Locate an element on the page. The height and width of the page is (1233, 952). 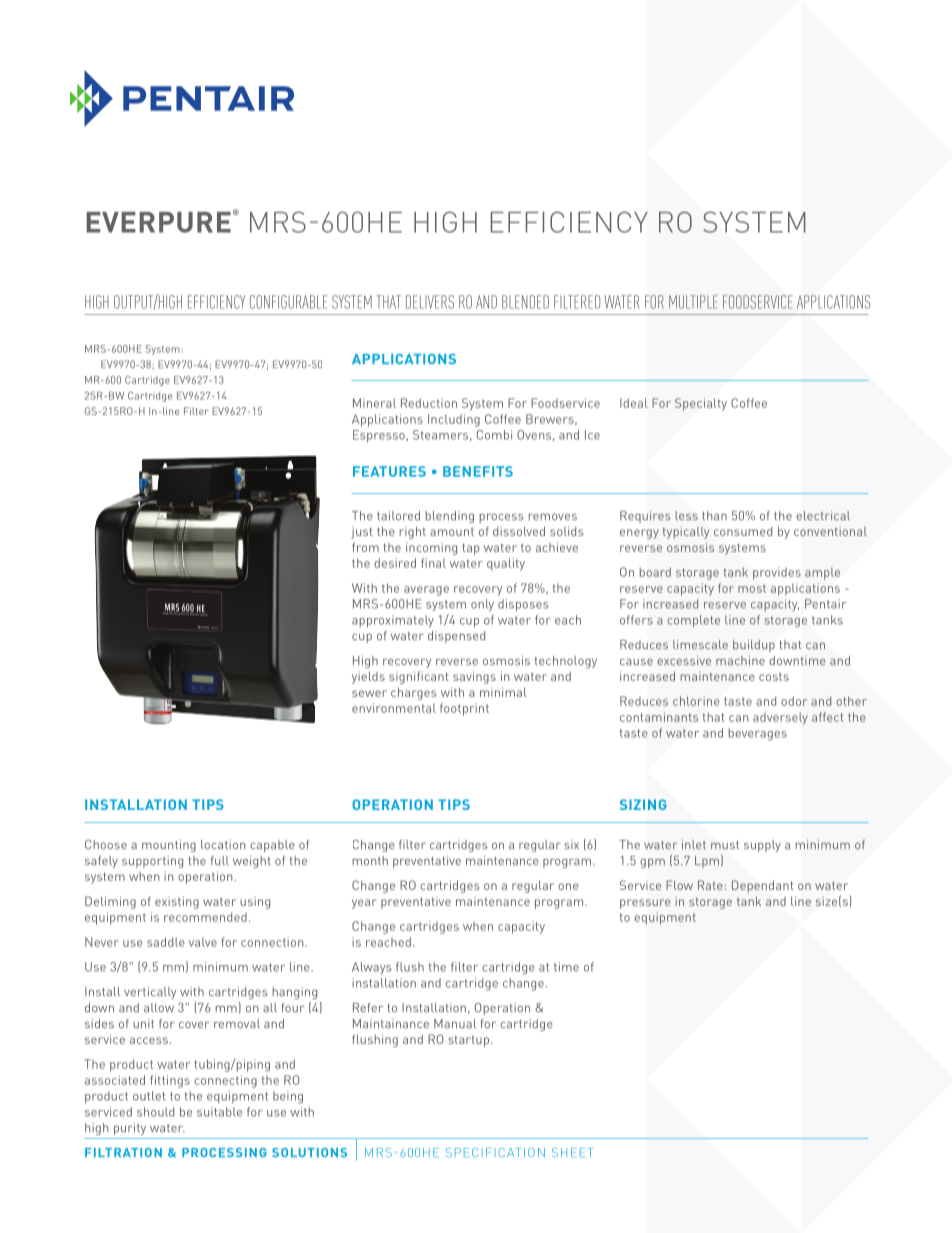
SPECIFICATION is located at coordinates (495, 1152).
